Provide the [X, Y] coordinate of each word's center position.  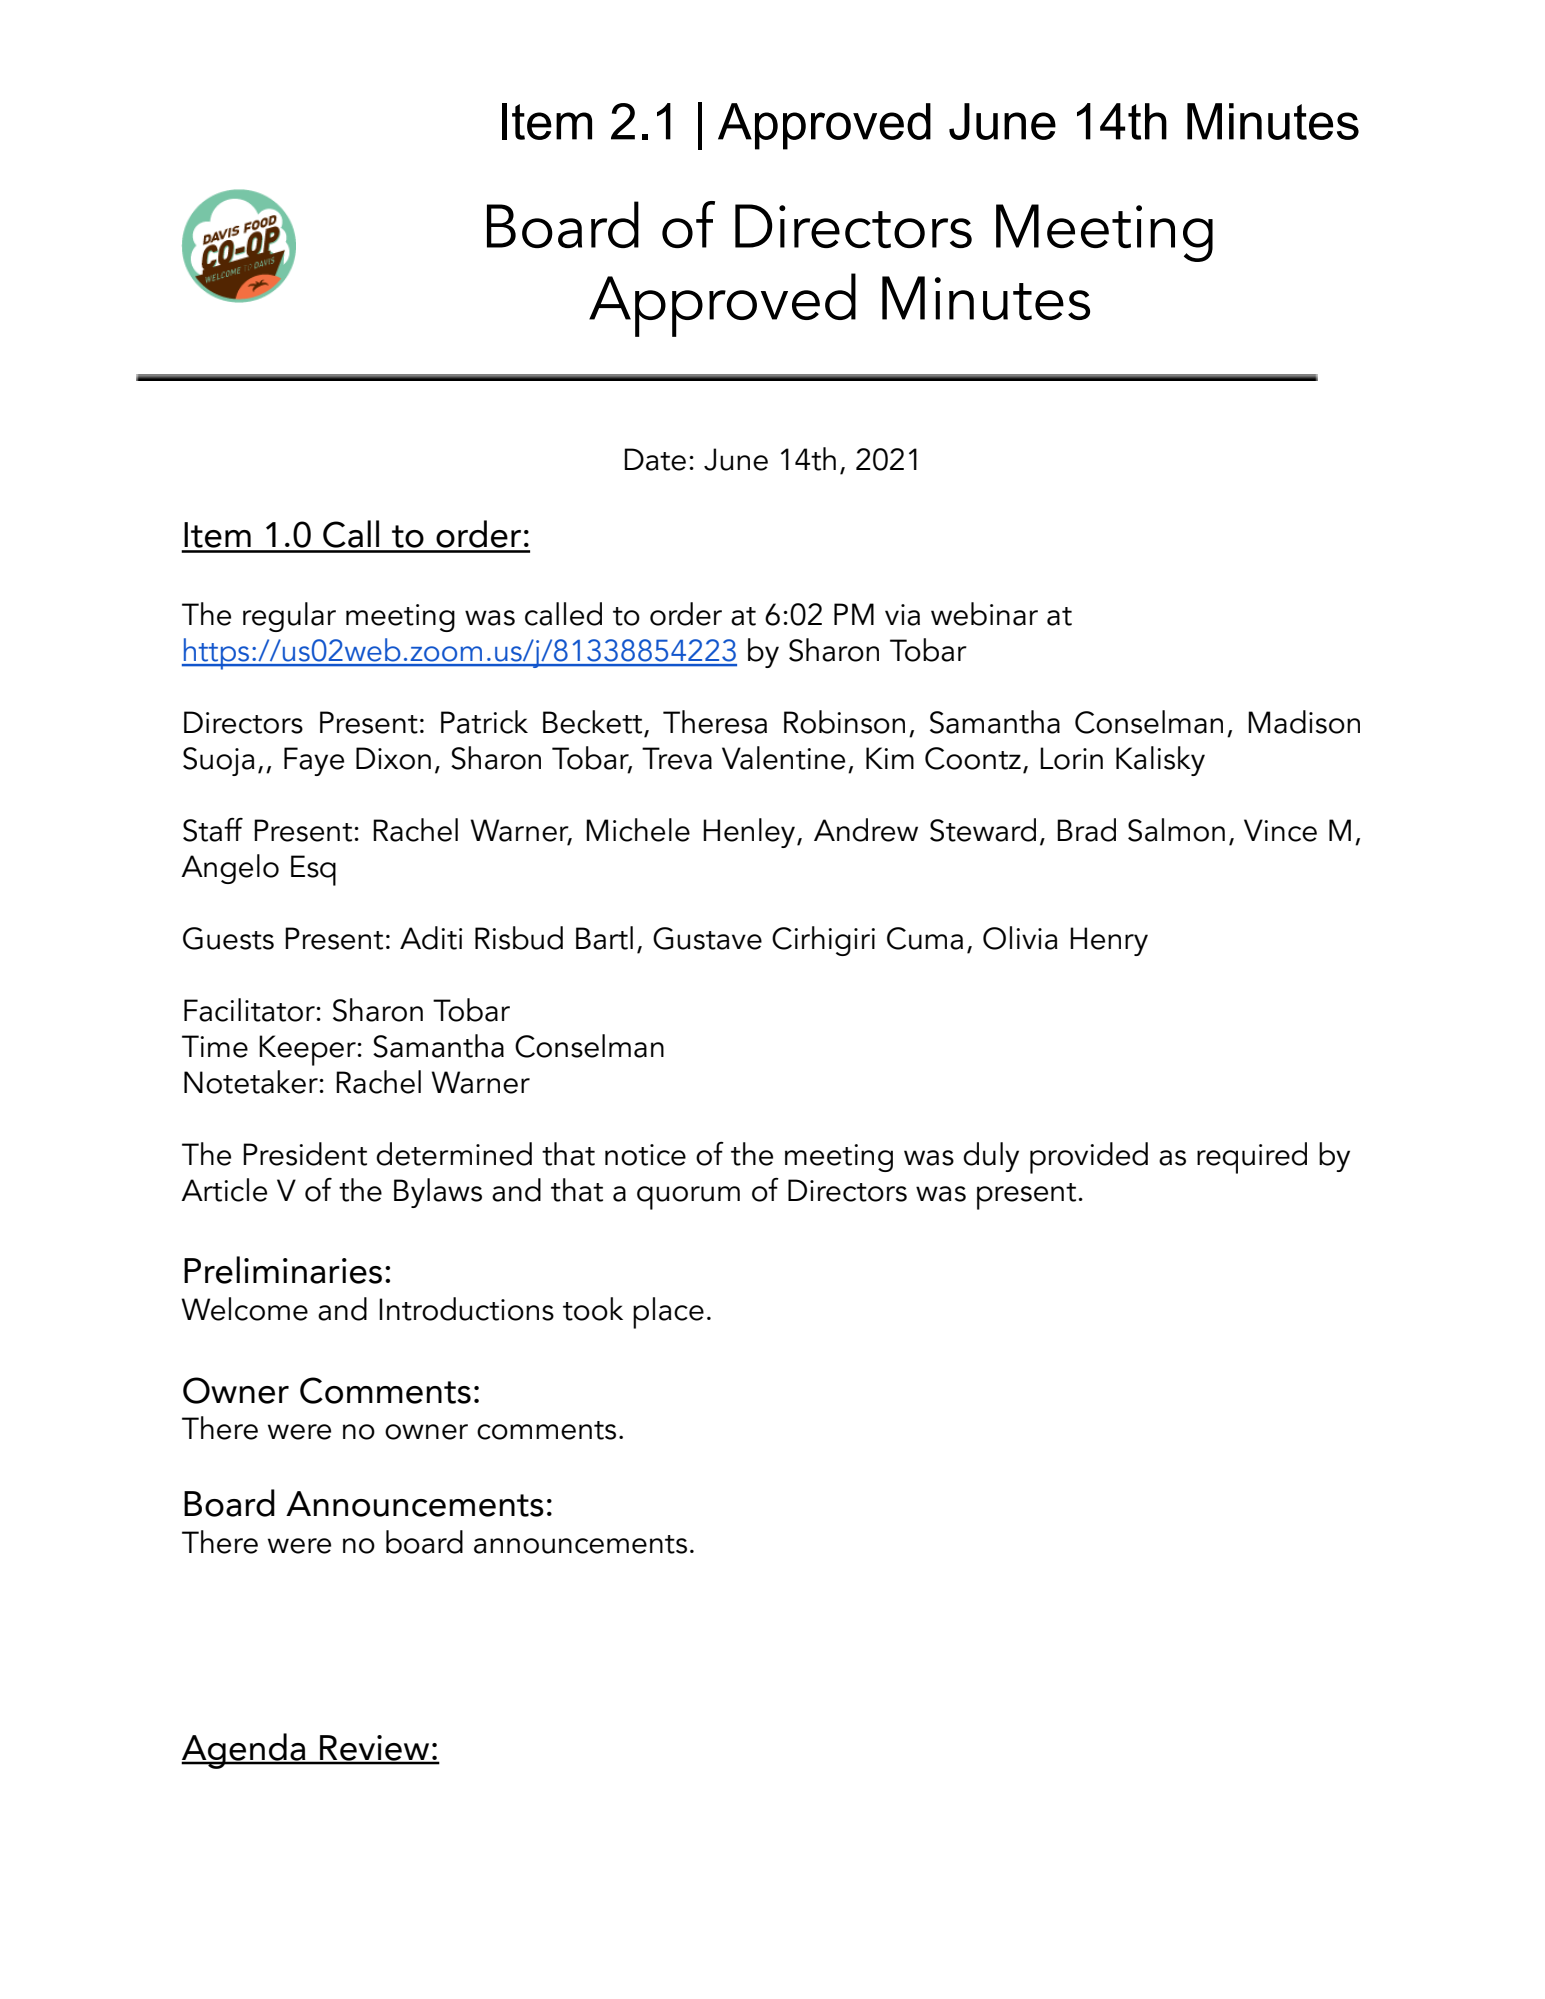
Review [375, 1749]
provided [1089, 1158]
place [668, 1313]
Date [655, 459]
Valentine [783, 758]
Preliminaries [283, 1270]
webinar [984, 614]
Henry [1109, 941]
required [1252, 1158]
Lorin [1071, 758]
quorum [688, 1198]
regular [289, 617]
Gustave [707, 938]
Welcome [244, 1309]
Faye [314, 761]
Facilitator [249, 1010]
